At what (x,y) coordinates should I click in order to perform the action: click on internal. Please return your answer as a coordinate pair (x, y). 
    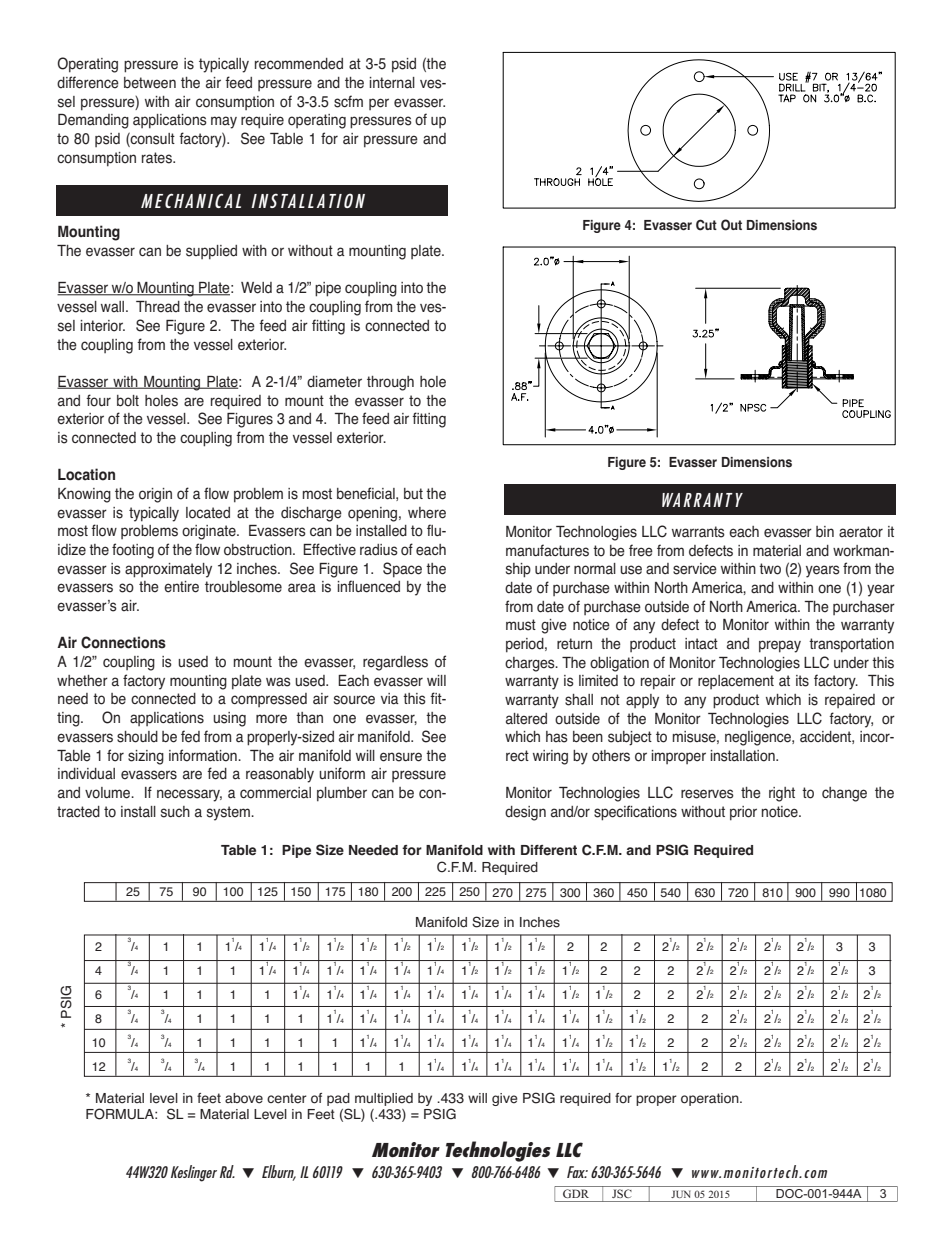
    Looking at the image, I should click on (392, 83).
